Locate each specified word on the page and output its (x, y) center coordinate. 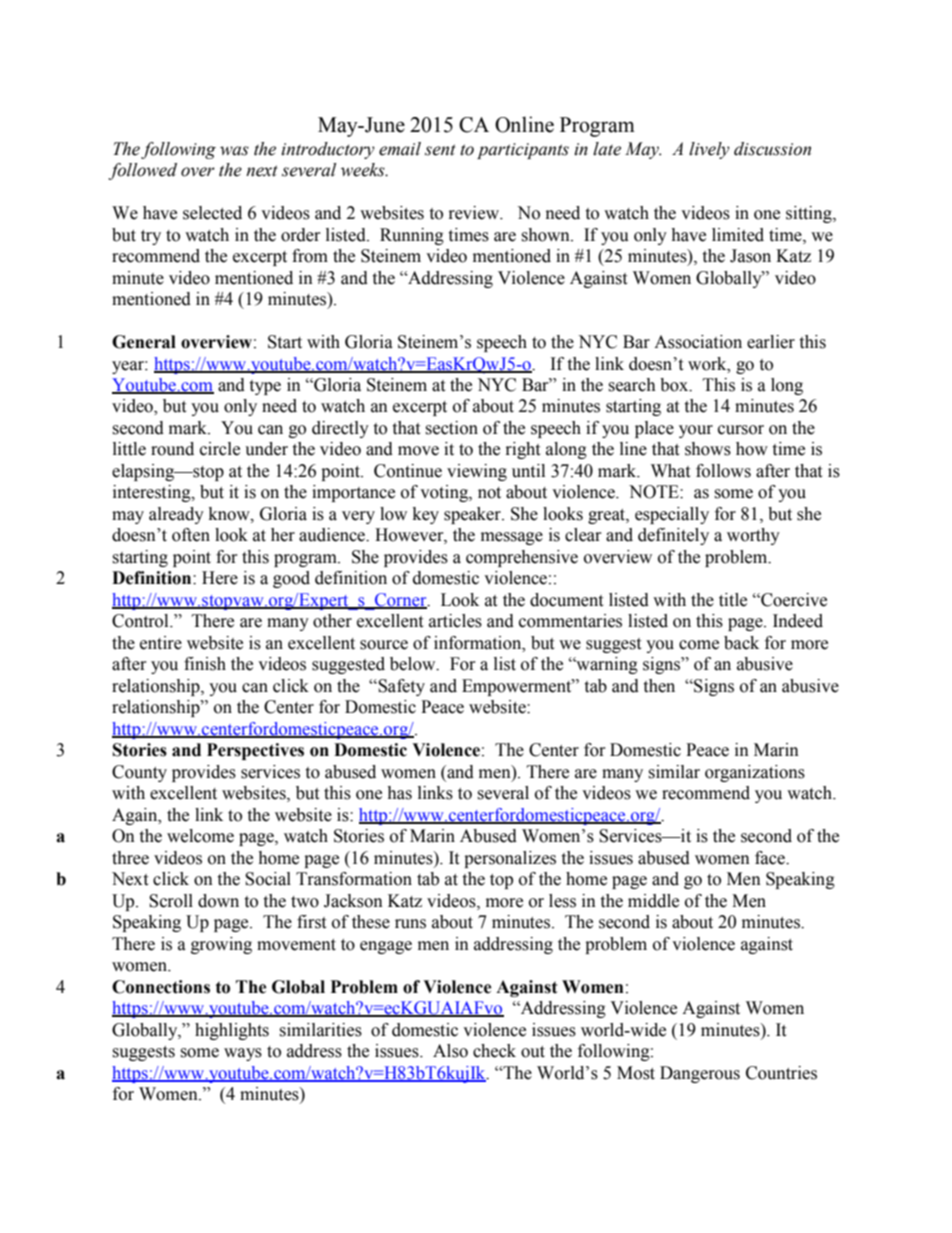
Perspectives (255, 751)
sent (440, 150)
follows (723, 471)
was (234, 151)
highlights (232, 1031)
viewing (477, 472)
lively (709, 150)
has (399, 793)
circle (220, 449)
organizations (755, 773)
